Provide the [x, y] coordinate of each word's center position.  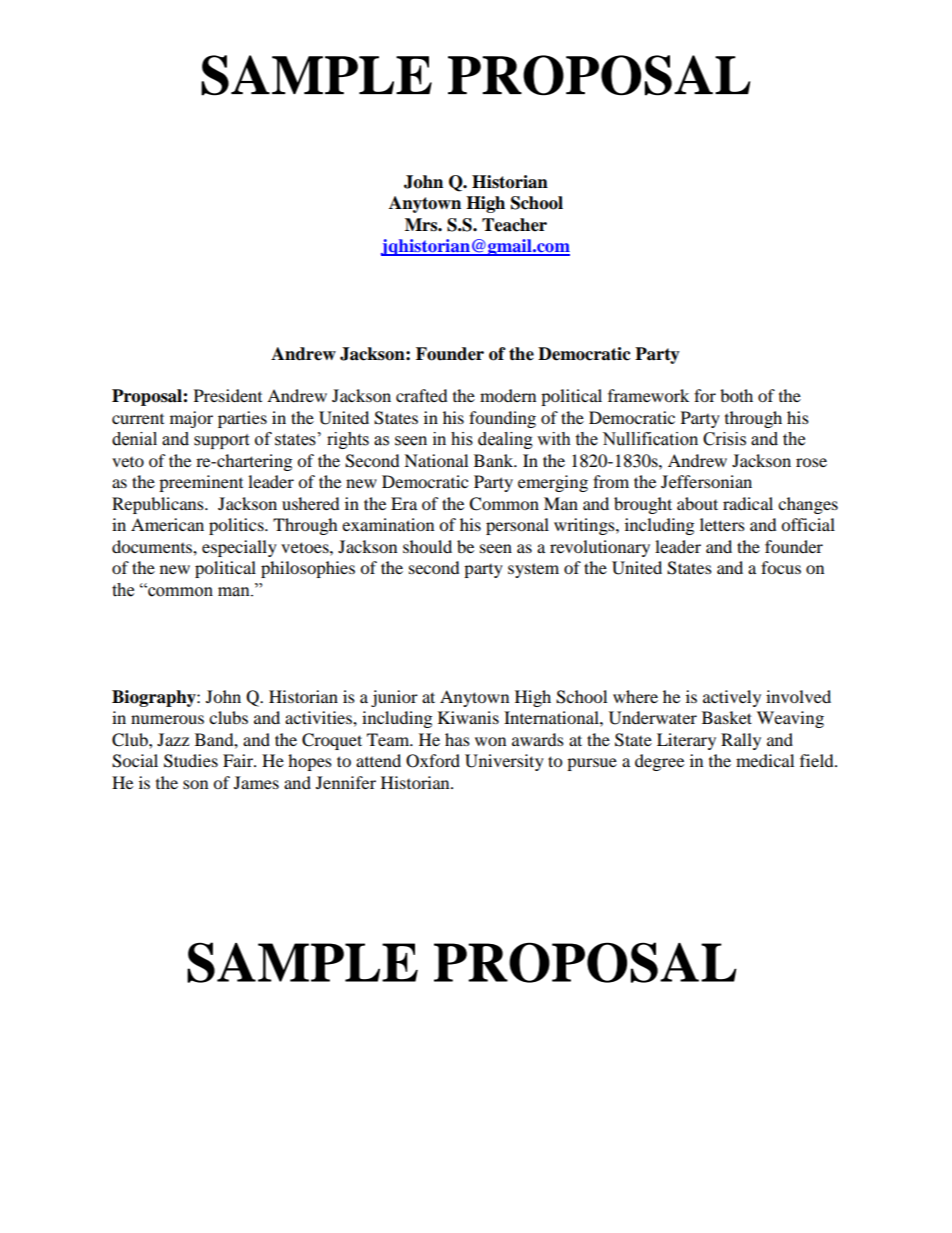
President [228, 395]
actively [732, 698]
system [533, 571]
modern [508, 395]
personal [517, 526]
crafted [422, 395]
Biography [155, 698]
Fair [239, 760]
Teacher [514, 225]
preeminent [201, 483]
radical [748, 503]
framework [648, 395]
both [736, 395]
